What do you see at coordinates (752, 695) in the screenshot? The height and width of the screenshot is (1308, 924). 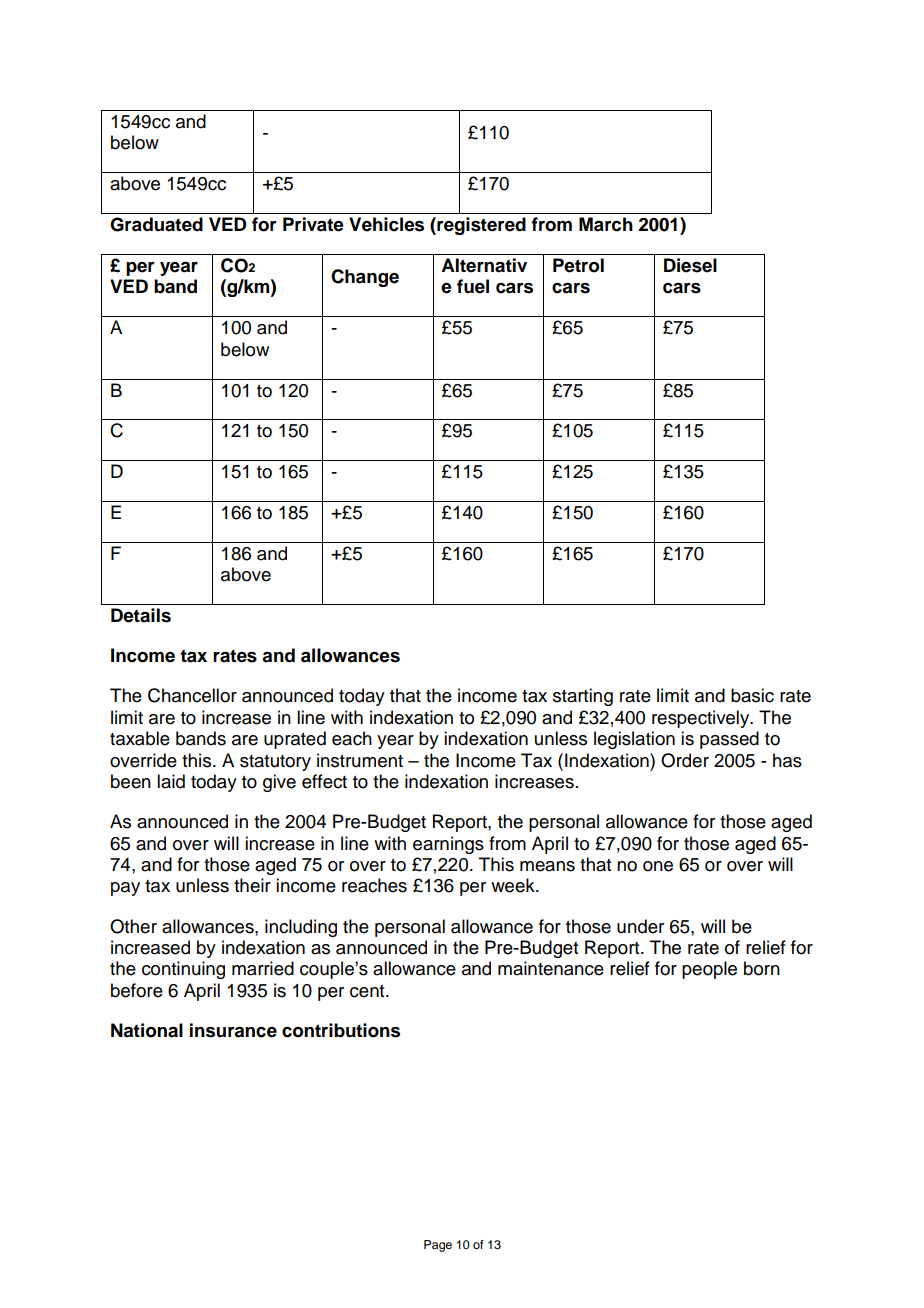 I see `basic` at bounding box center [752, 695].
